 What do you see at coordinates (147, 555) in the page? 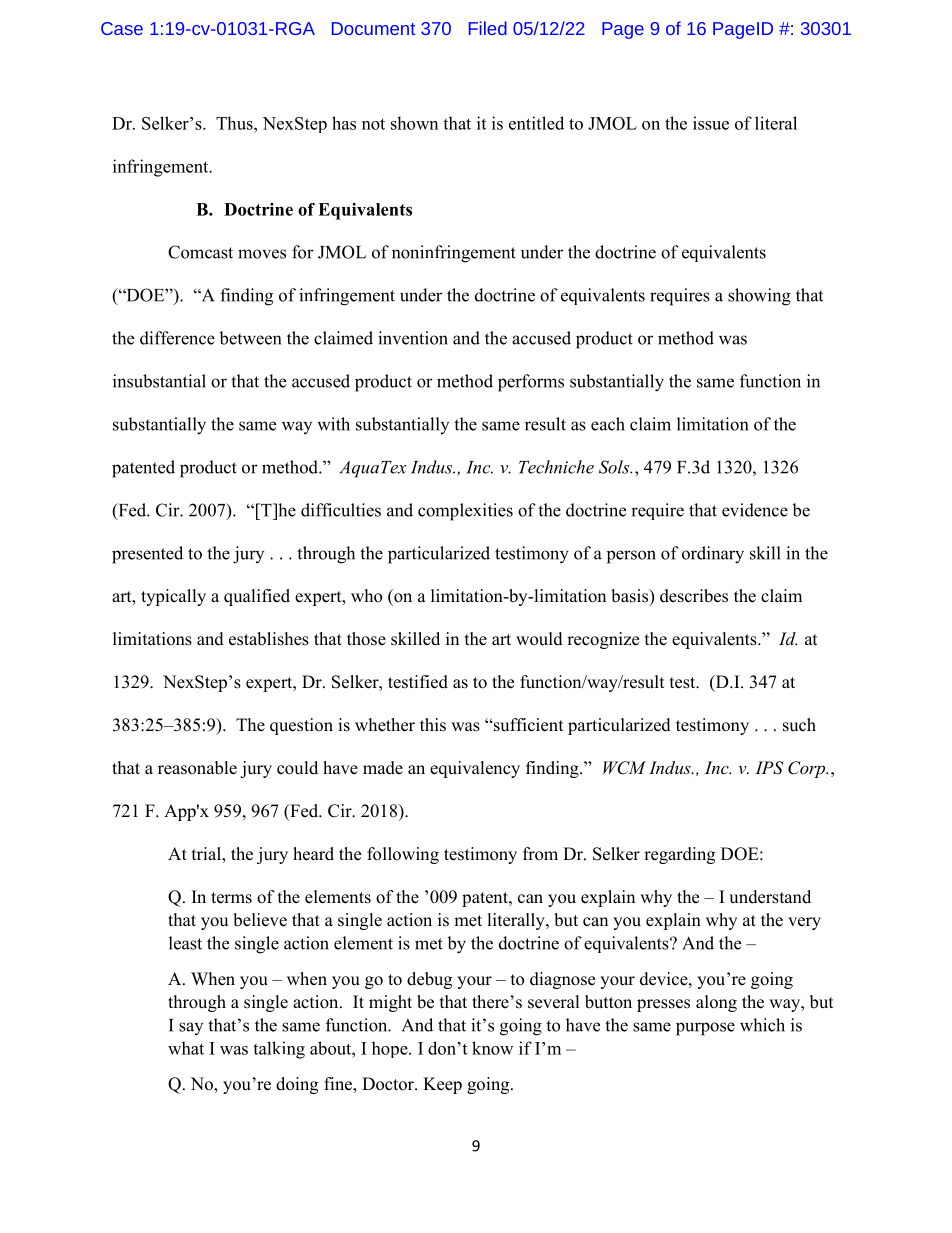
I see `presented` at bounding box center [147, 555].
